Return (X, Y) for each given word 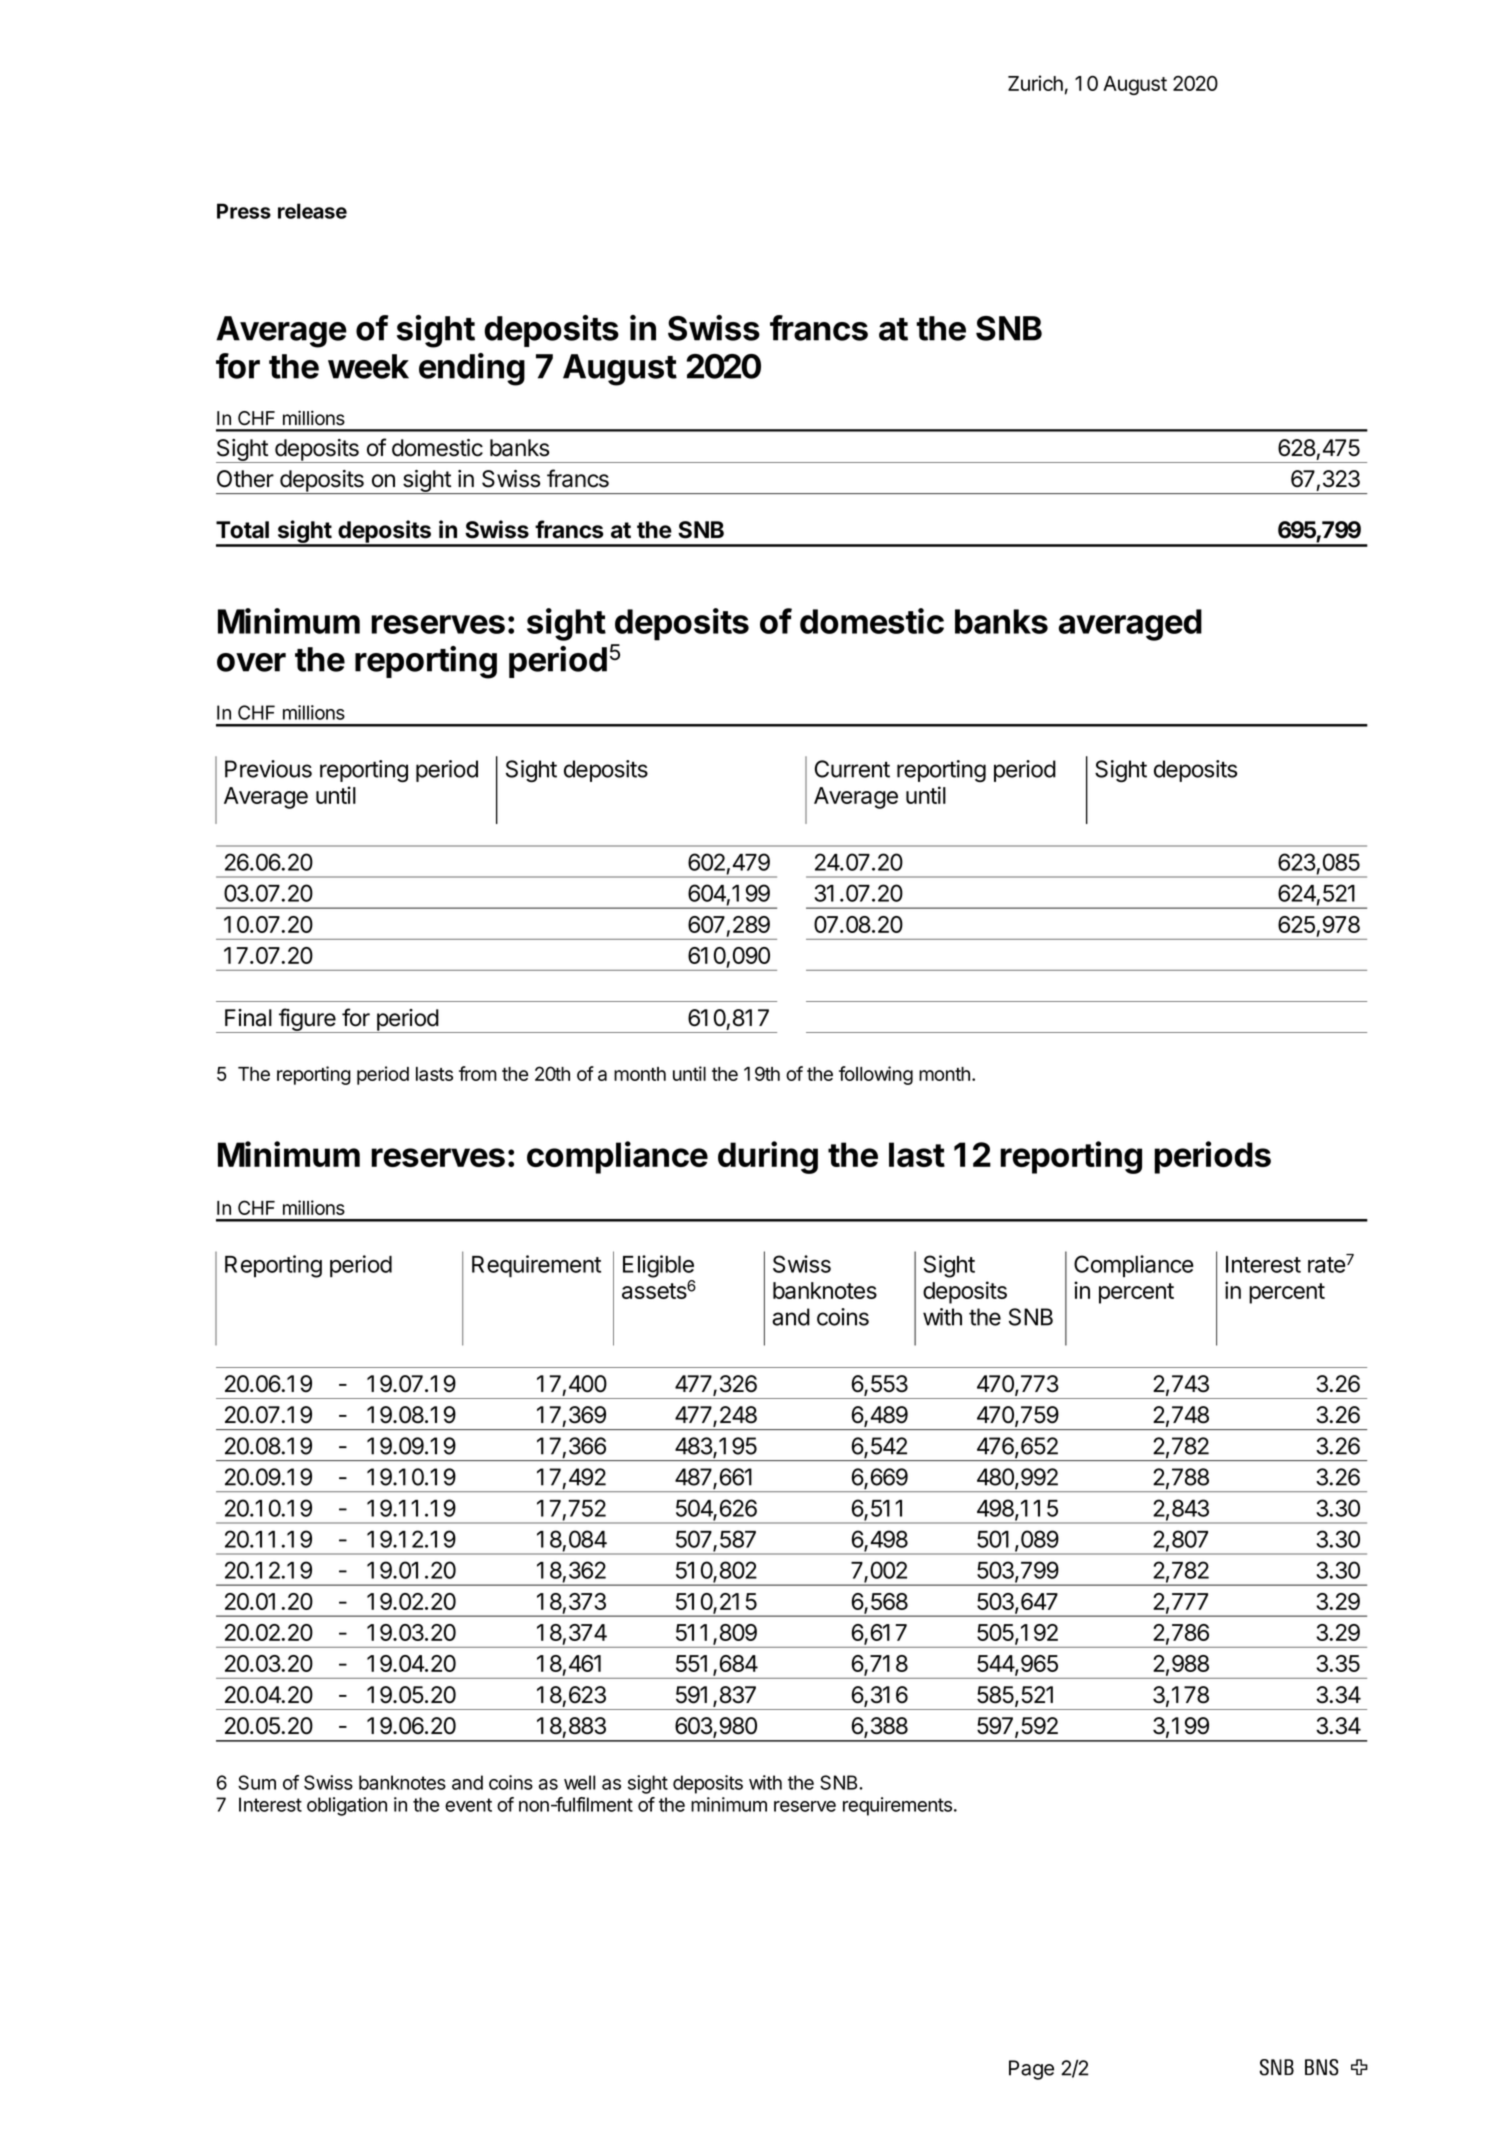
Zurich (1035, 83)
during (768, 1157)
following (876, 1075)
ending (472, 369)
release (312, 211)
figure (307, 1020)
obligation (347, 1806)
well (579, 1782)
